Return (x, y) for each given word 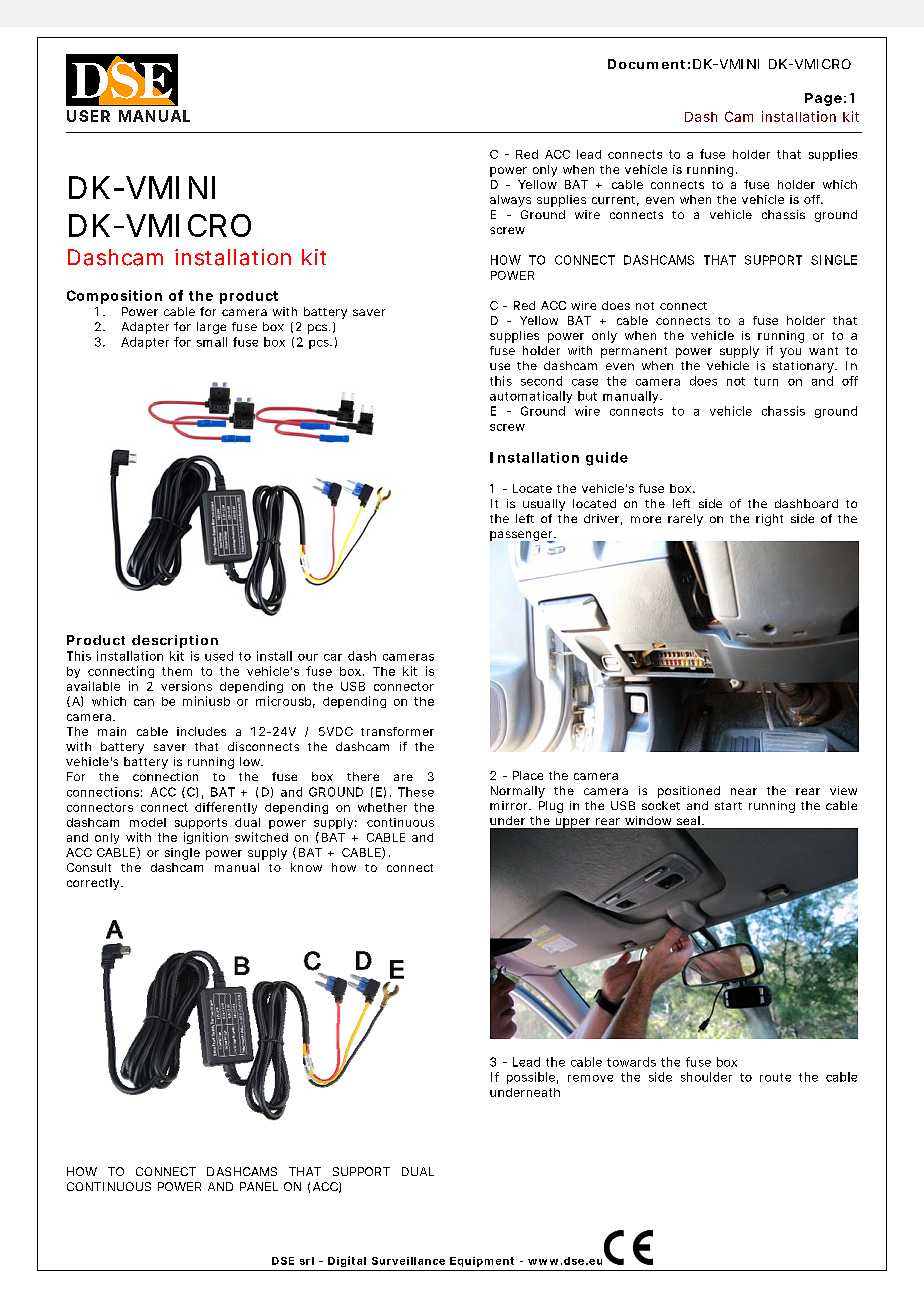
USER (88, 116)
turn (766, 381)
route (775, 1077)
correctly (94, 884)
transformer (397, 731)
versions (186, 686)
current (615, 201)
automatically (531, 397)
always (510, 201)
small (212, 342)
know (306, 867)
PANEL (259, 1186)
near (744, 791)
